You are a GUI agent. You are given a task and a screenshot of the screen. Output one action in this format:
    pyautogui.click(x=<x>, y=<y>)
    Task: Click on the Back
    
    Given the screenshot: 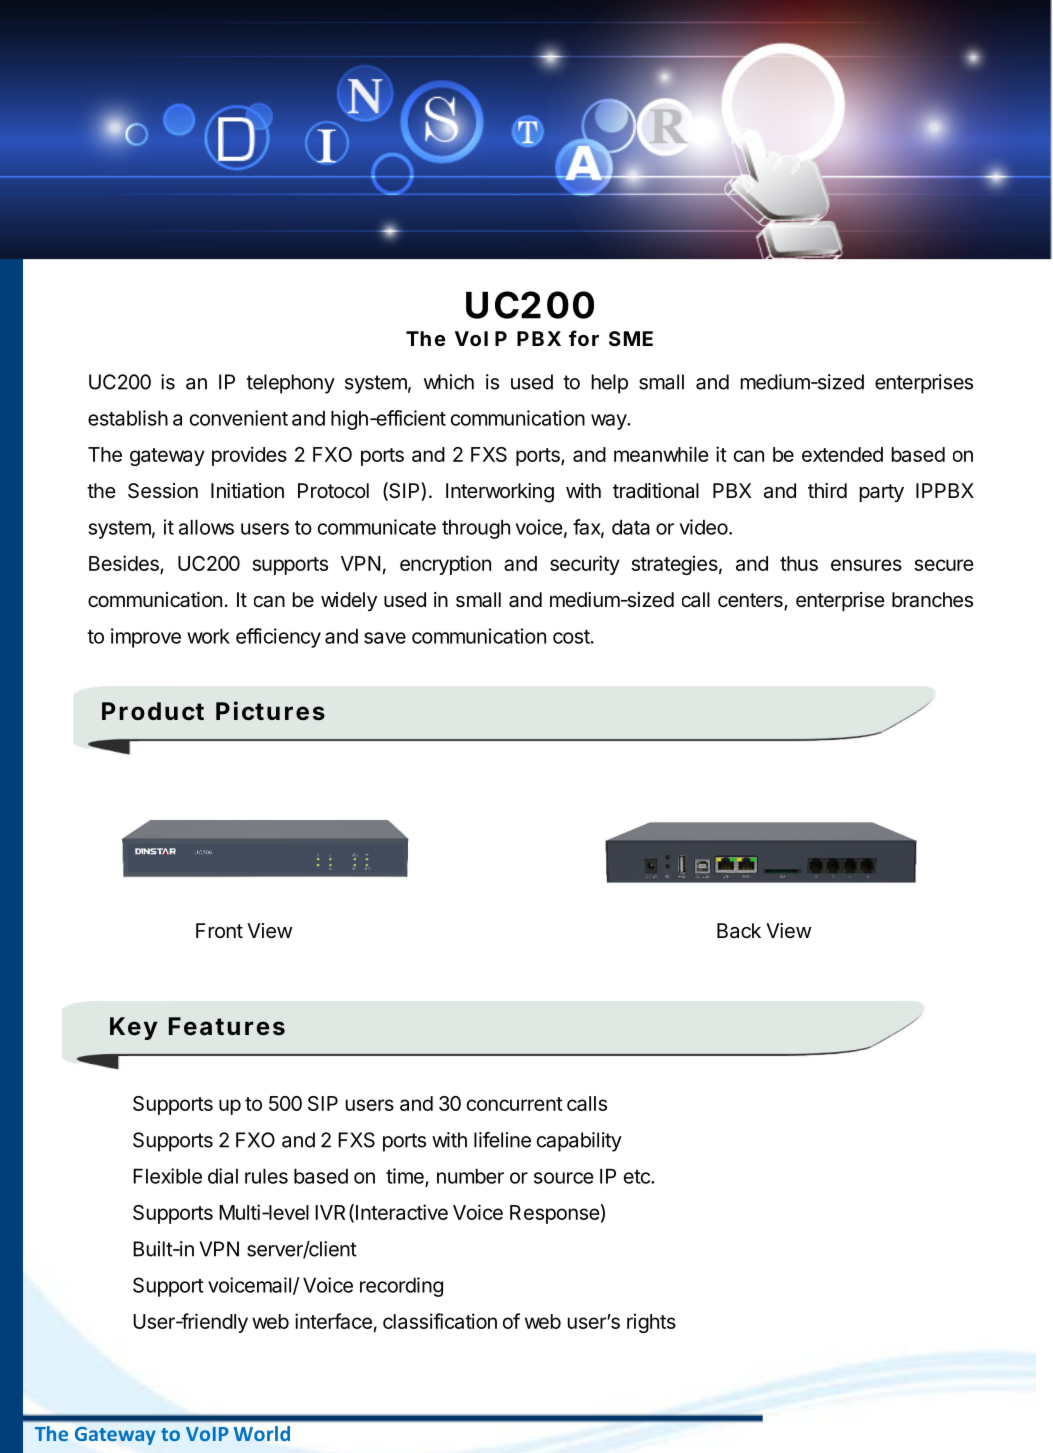 What is the action you would take?
    pyautogui.click(x=739, y=930)
